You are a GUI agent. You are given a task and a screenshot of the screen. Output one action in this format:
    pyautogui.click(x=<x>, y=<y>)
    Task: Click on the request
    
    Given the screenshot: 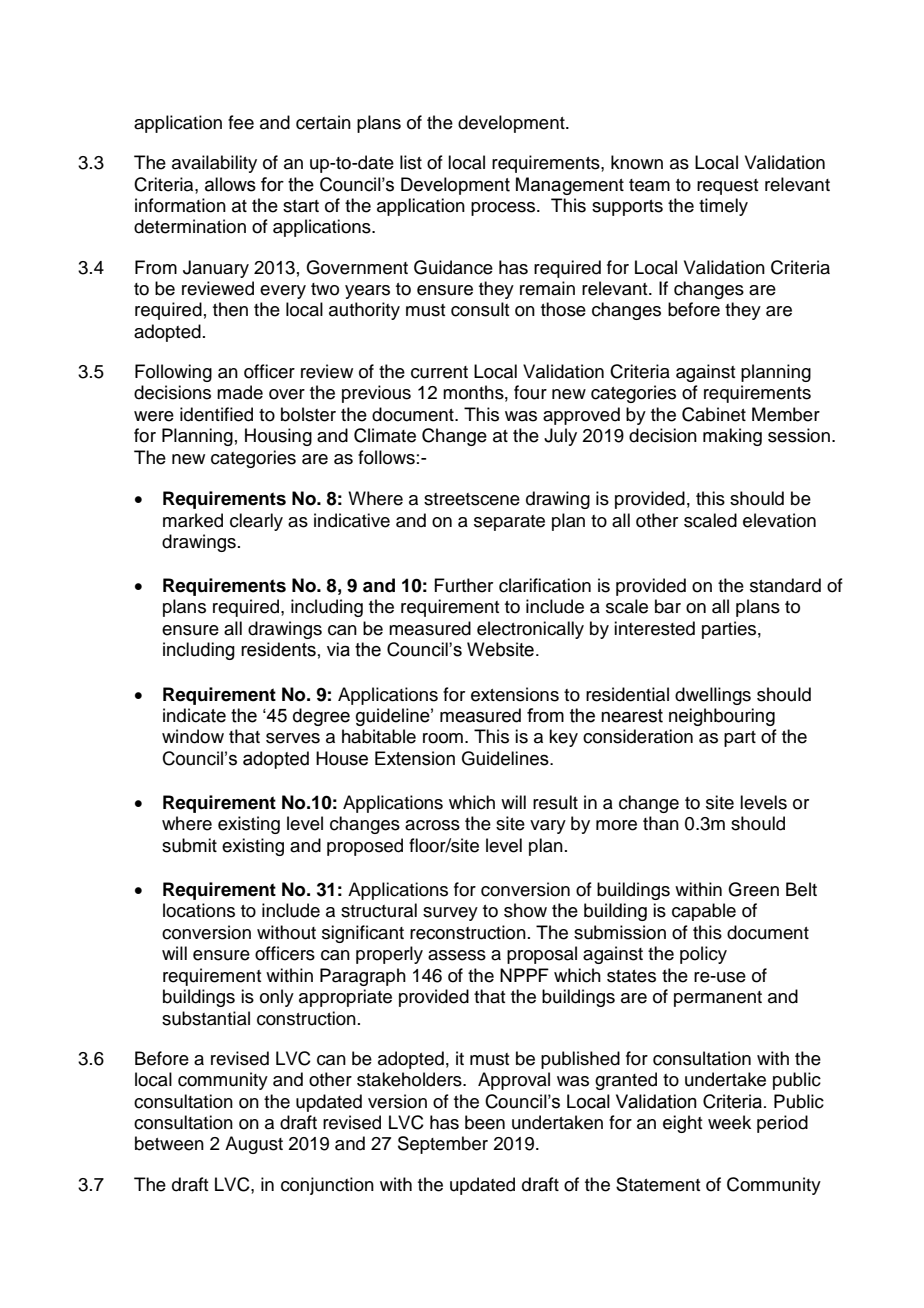 What is the action you would take?
    pyautogui.click(x=727, y=187)
